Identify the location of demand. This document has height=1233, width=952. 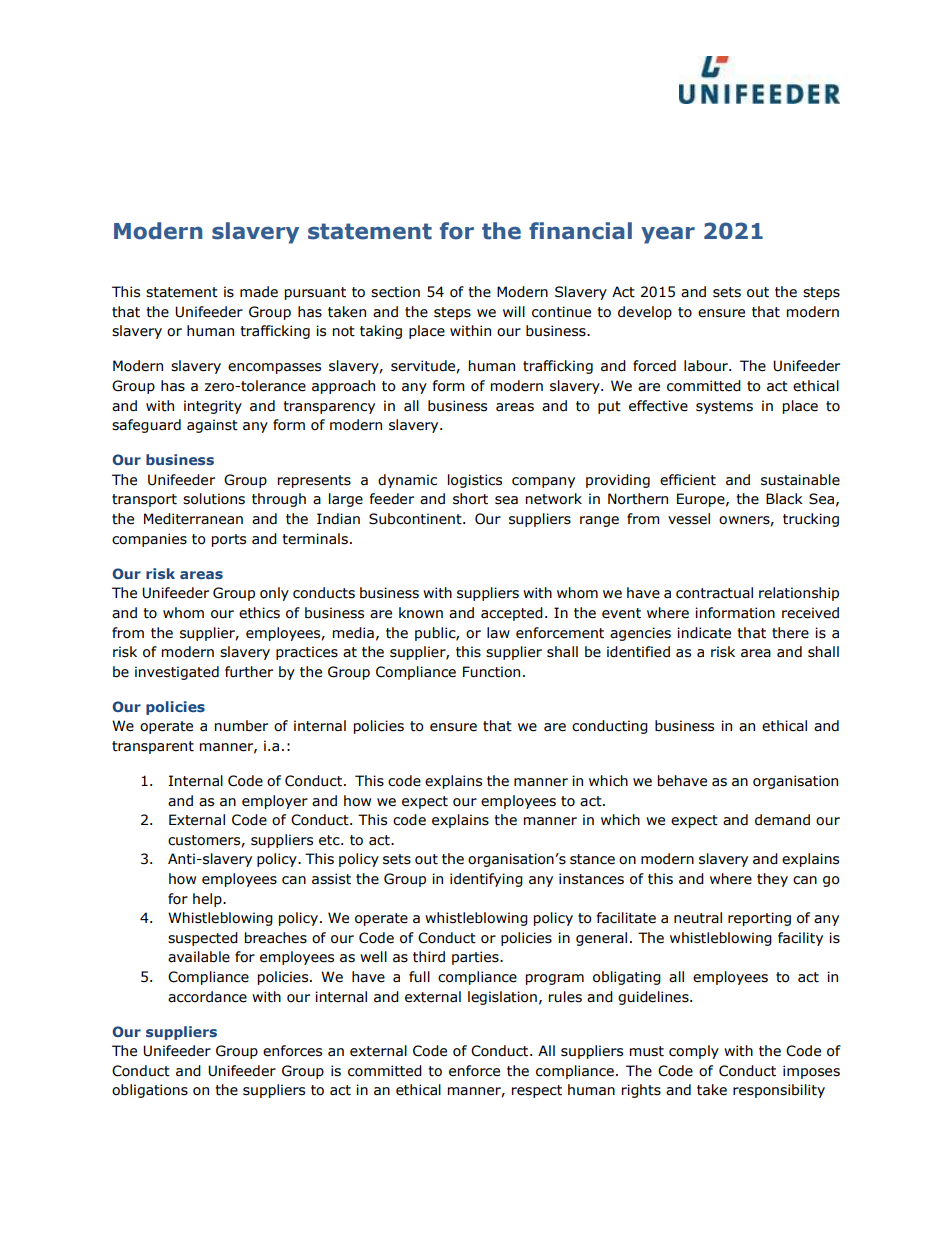
(782, 820).
